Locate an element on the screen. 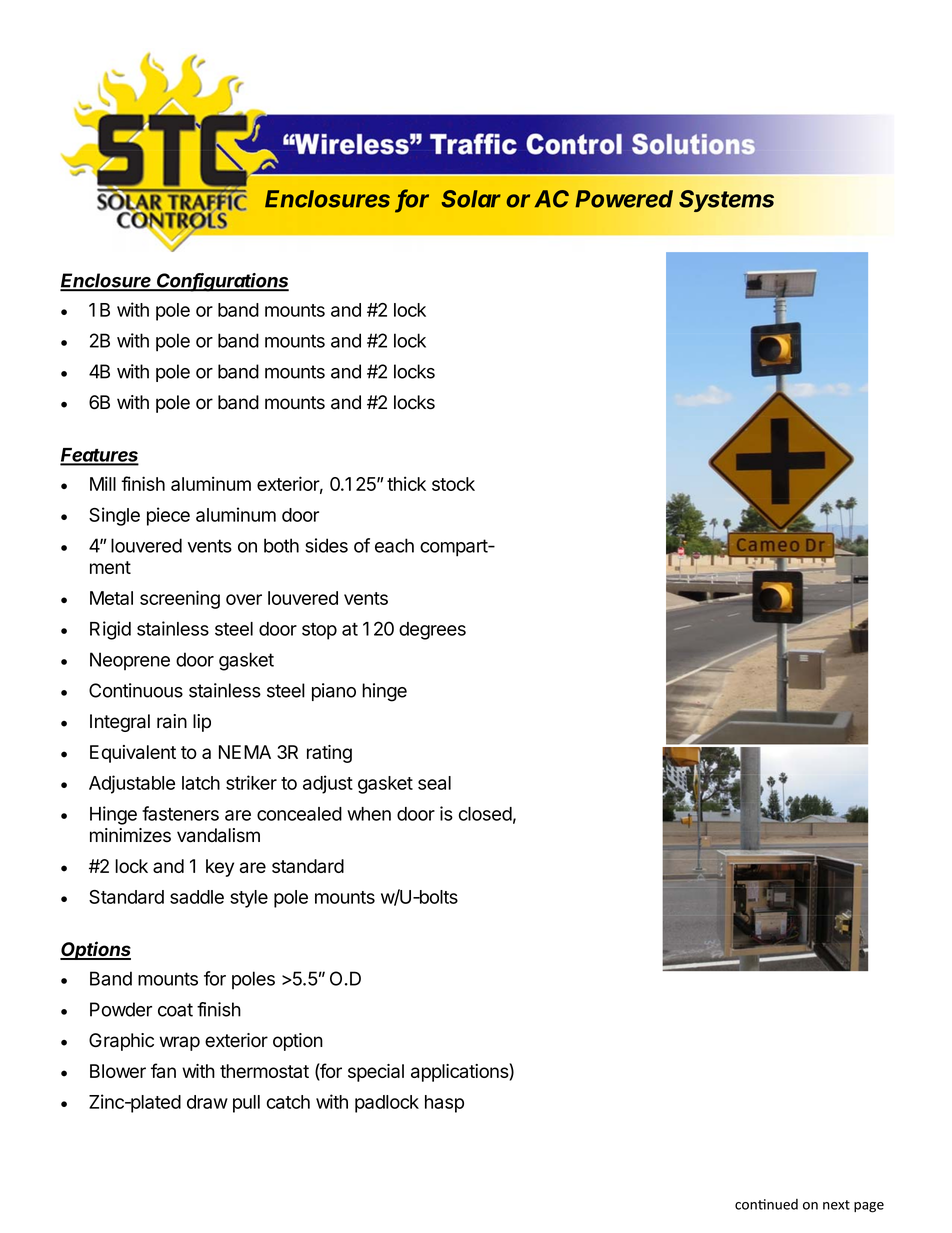 This screenshot has width=952, height=1233. Systems is located at coordinates (726, 201).
